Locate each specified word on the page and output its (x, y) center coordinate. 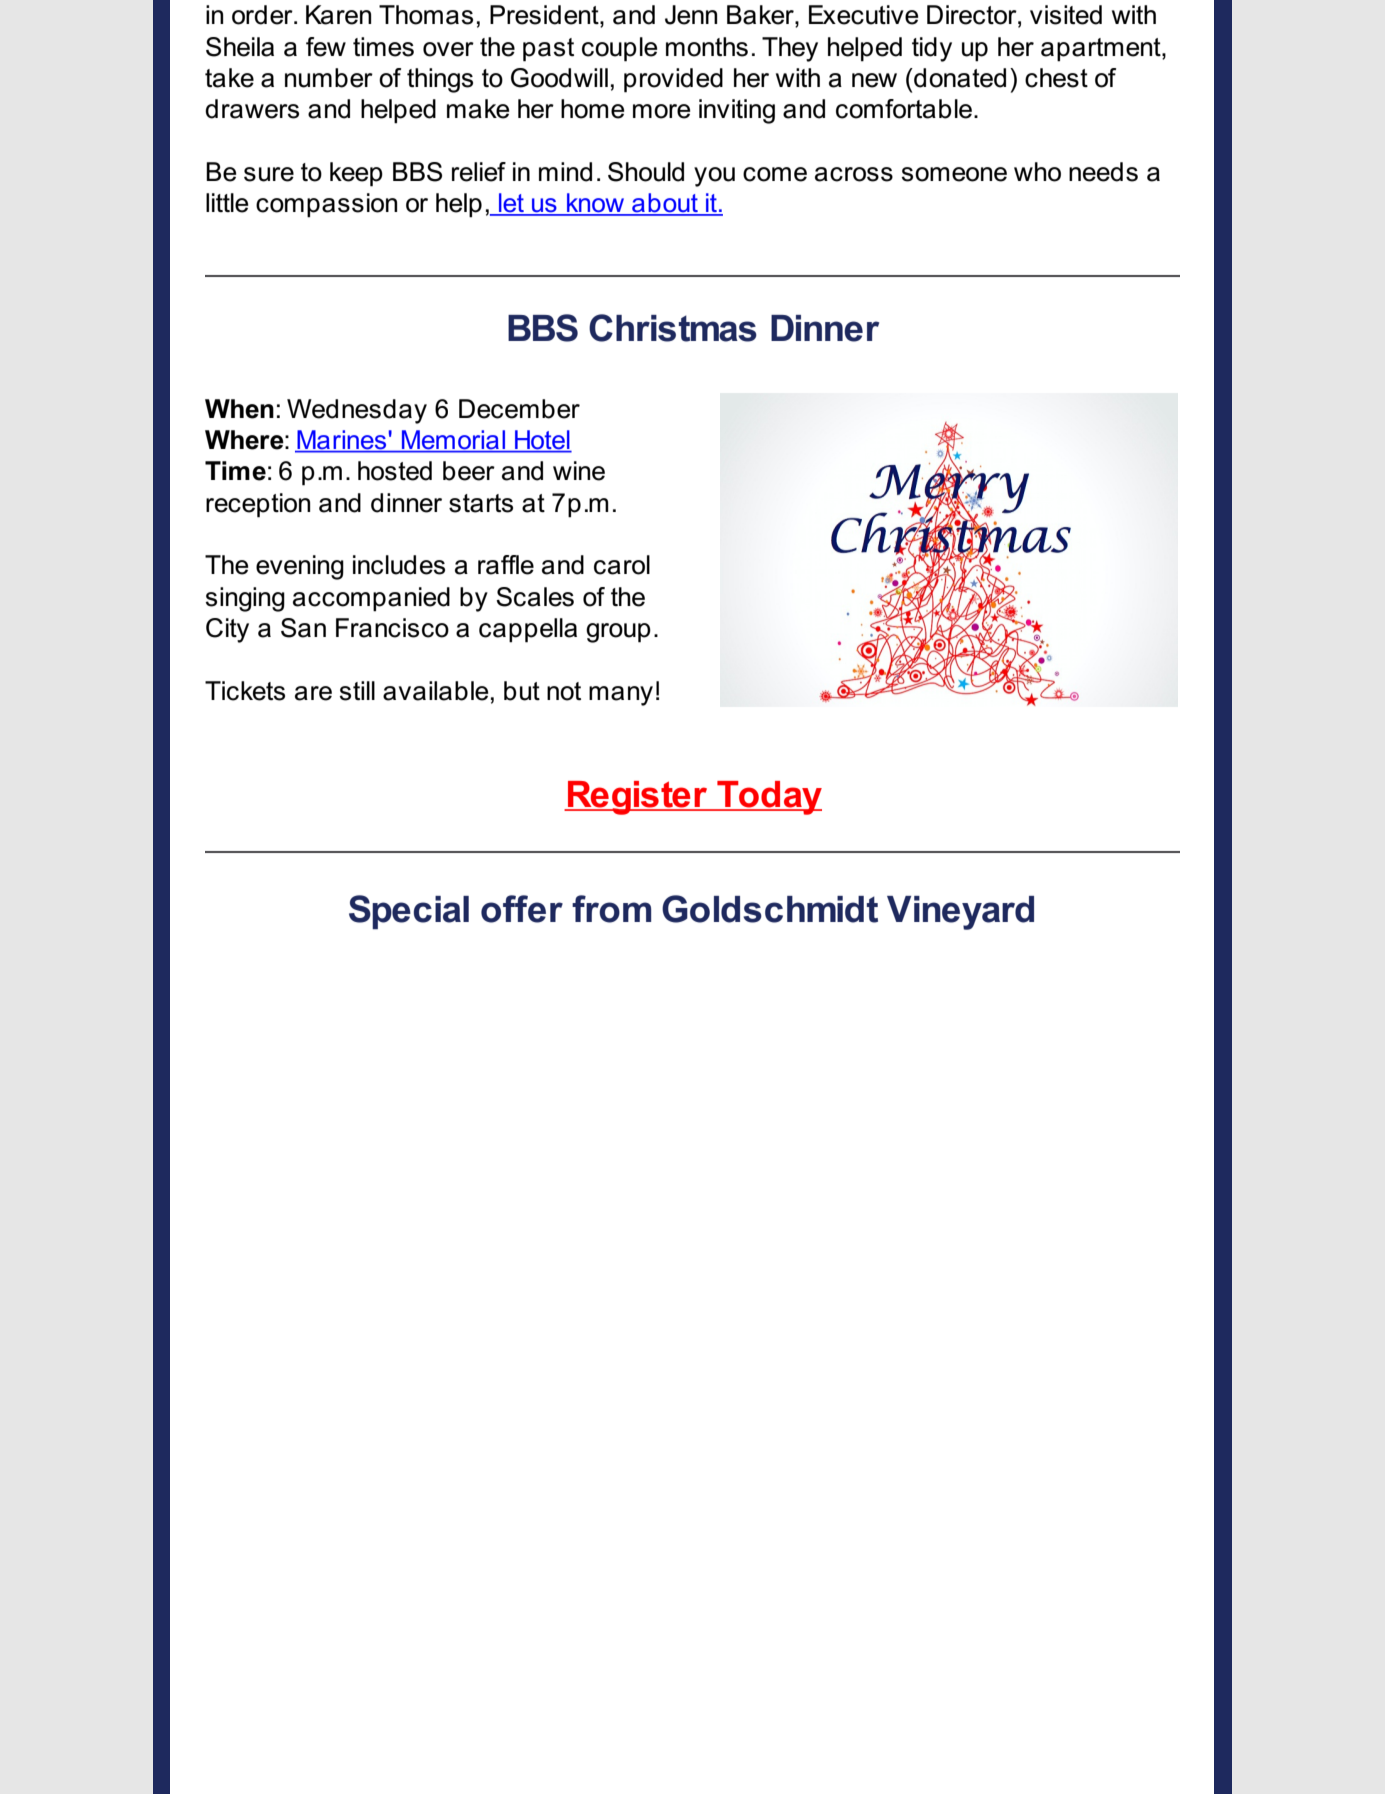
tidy (932, 49)
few (326, 47)
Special (409, 912)
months (707, 47)
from (611, 909)
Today (768, 798)
